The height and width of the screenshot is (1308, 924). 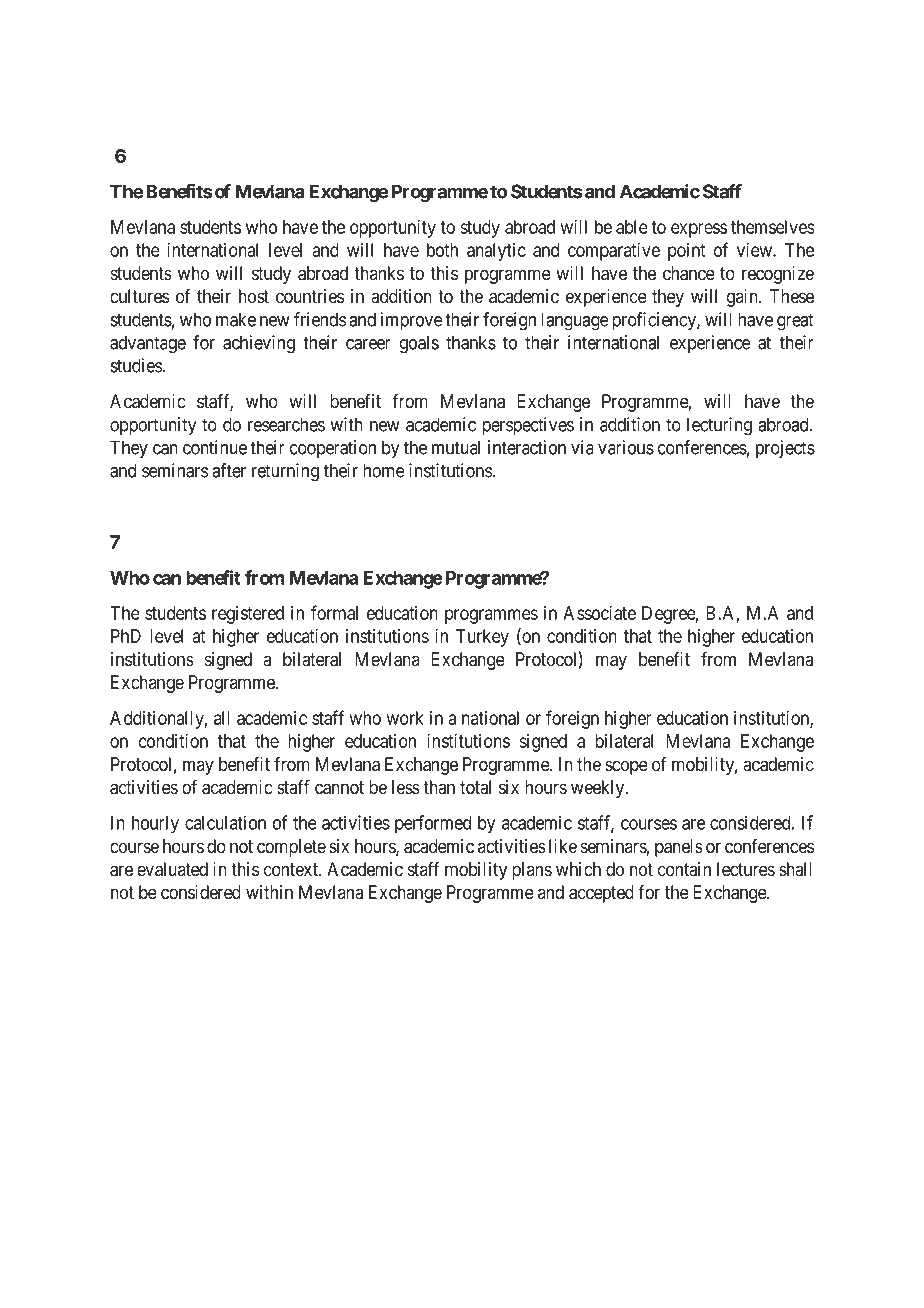 I want to click on Associate, so click(x=599, y=612).
